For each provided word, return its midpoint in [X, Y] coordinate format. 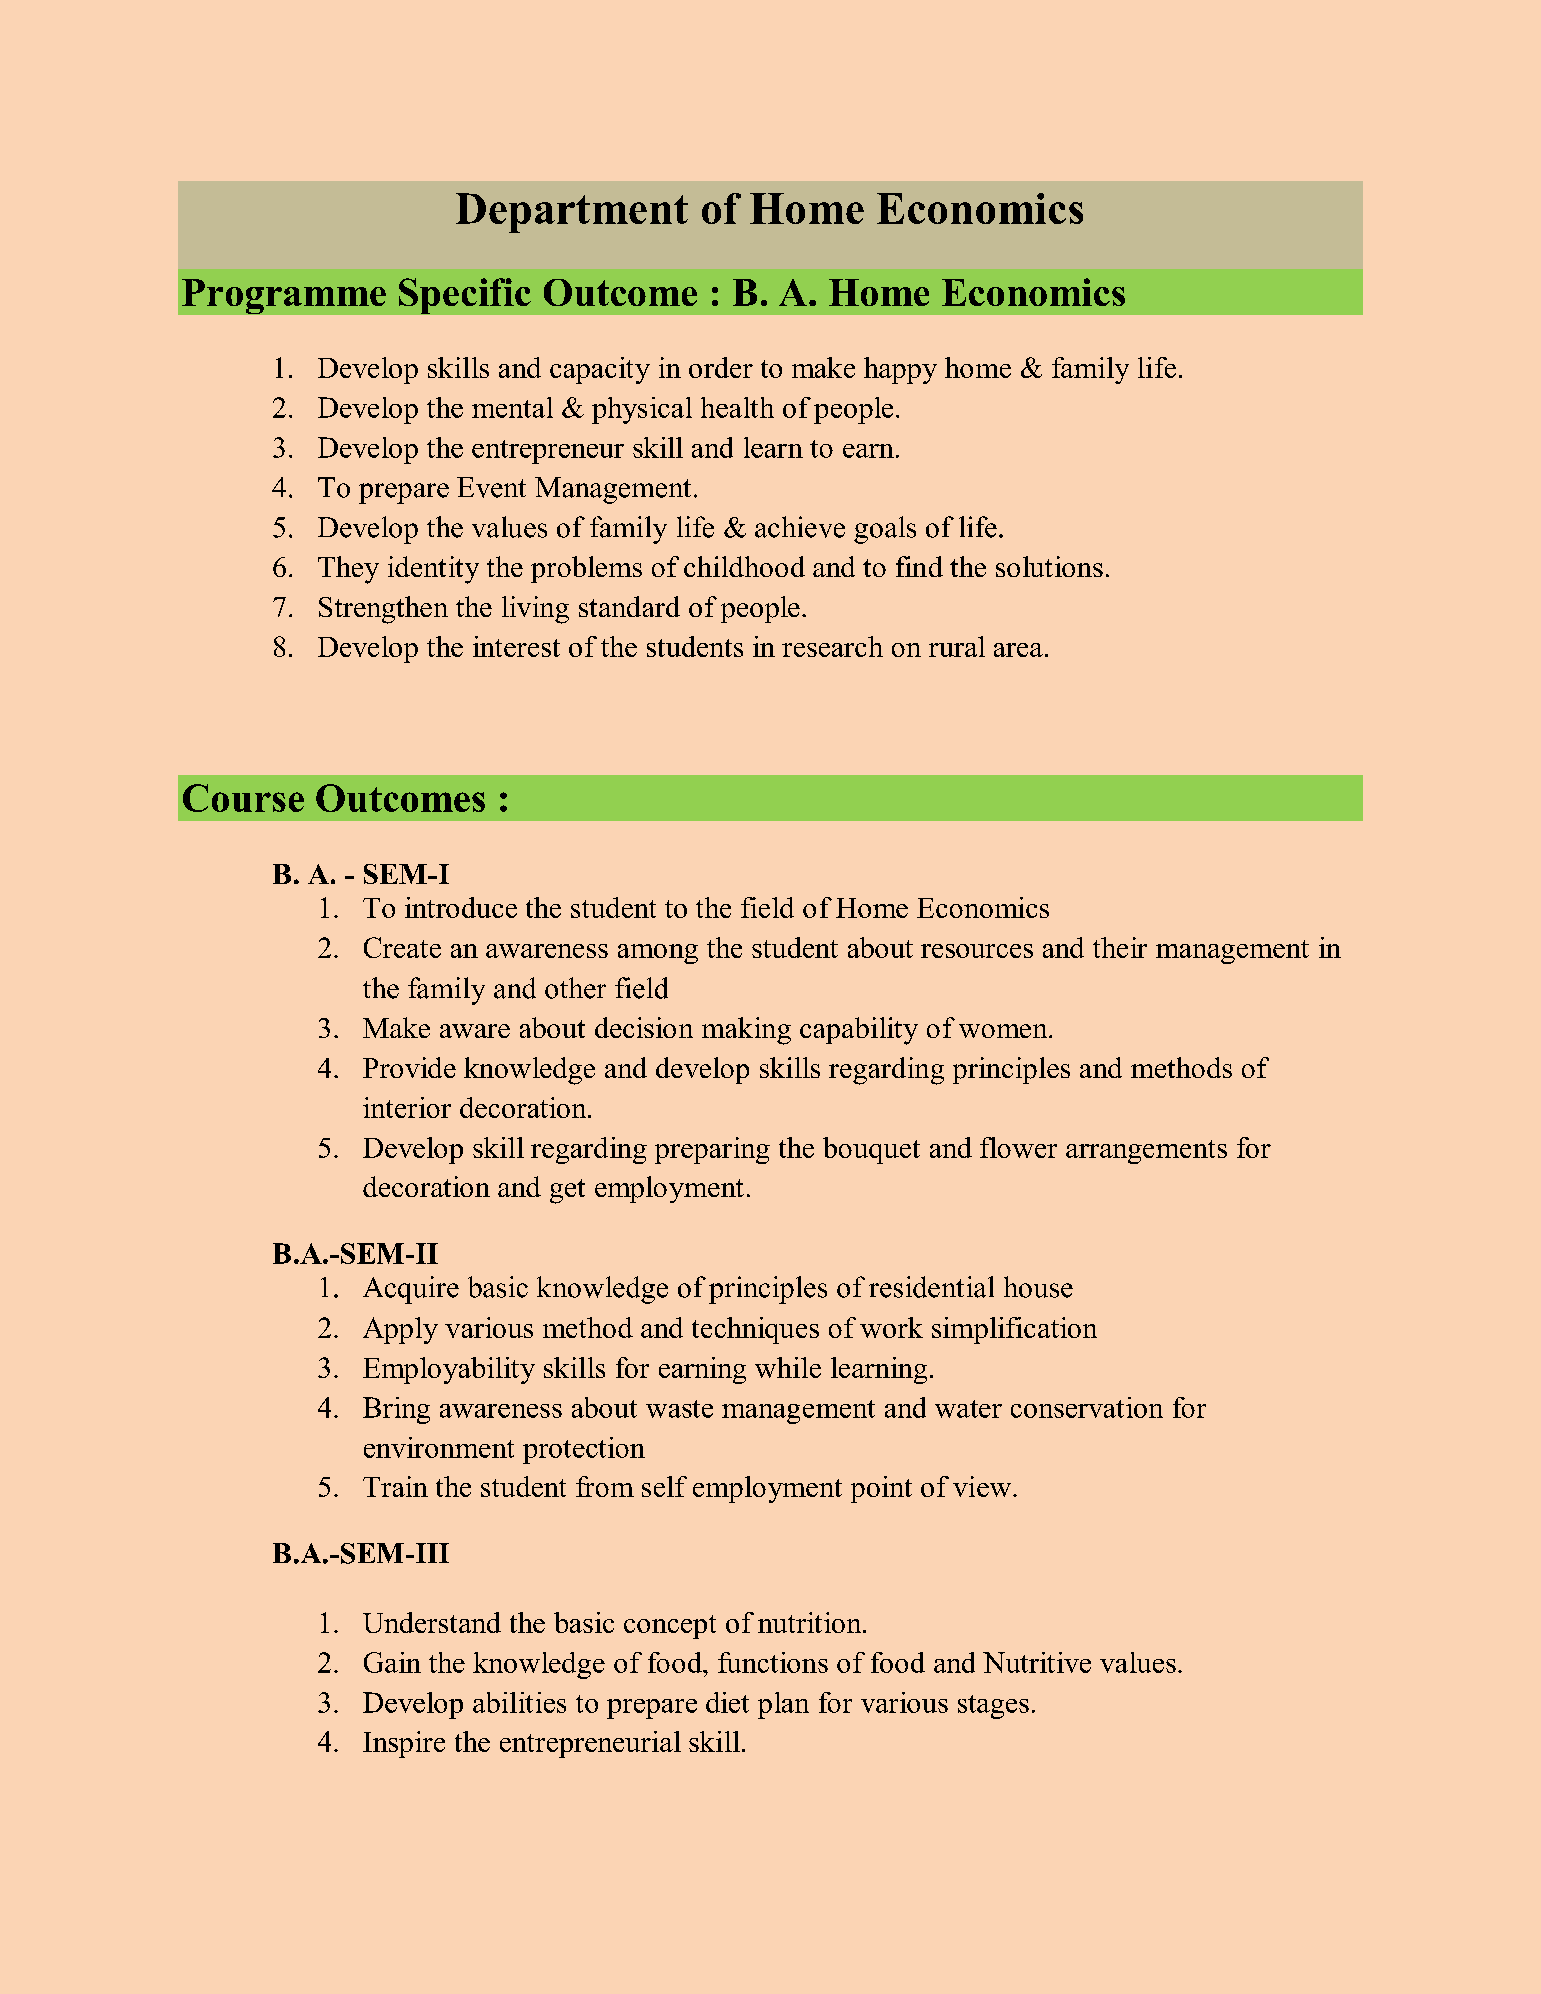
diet [727, 1702]
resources [977, 951]
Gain [392, 1662]
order [721, 367]
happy [900, 370]
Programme [284, 296]
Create [402, 947]
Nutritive [1037, 1662]
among [658, 954]
